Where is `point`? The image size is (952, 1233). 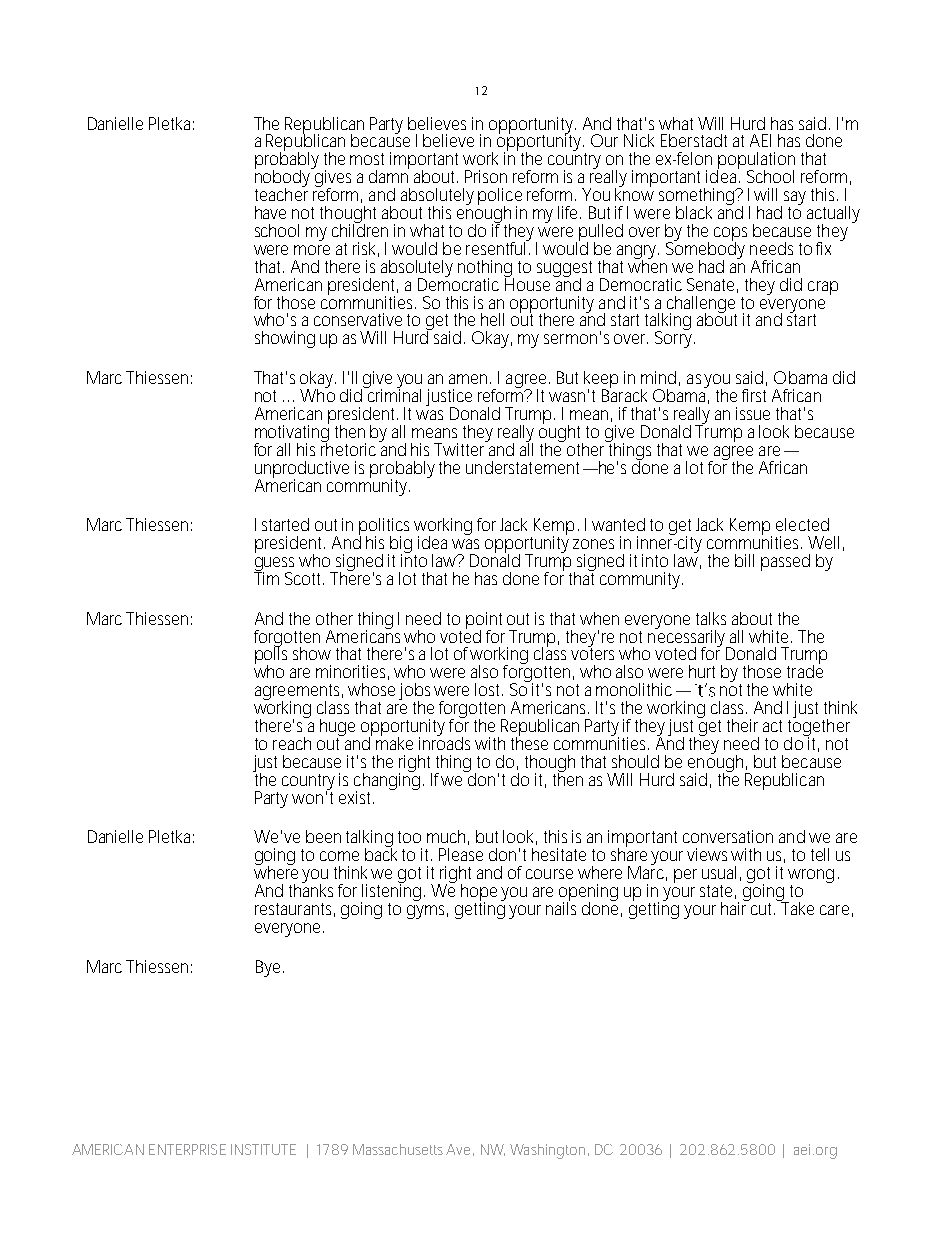 point is located at coordinates (484, 621).
